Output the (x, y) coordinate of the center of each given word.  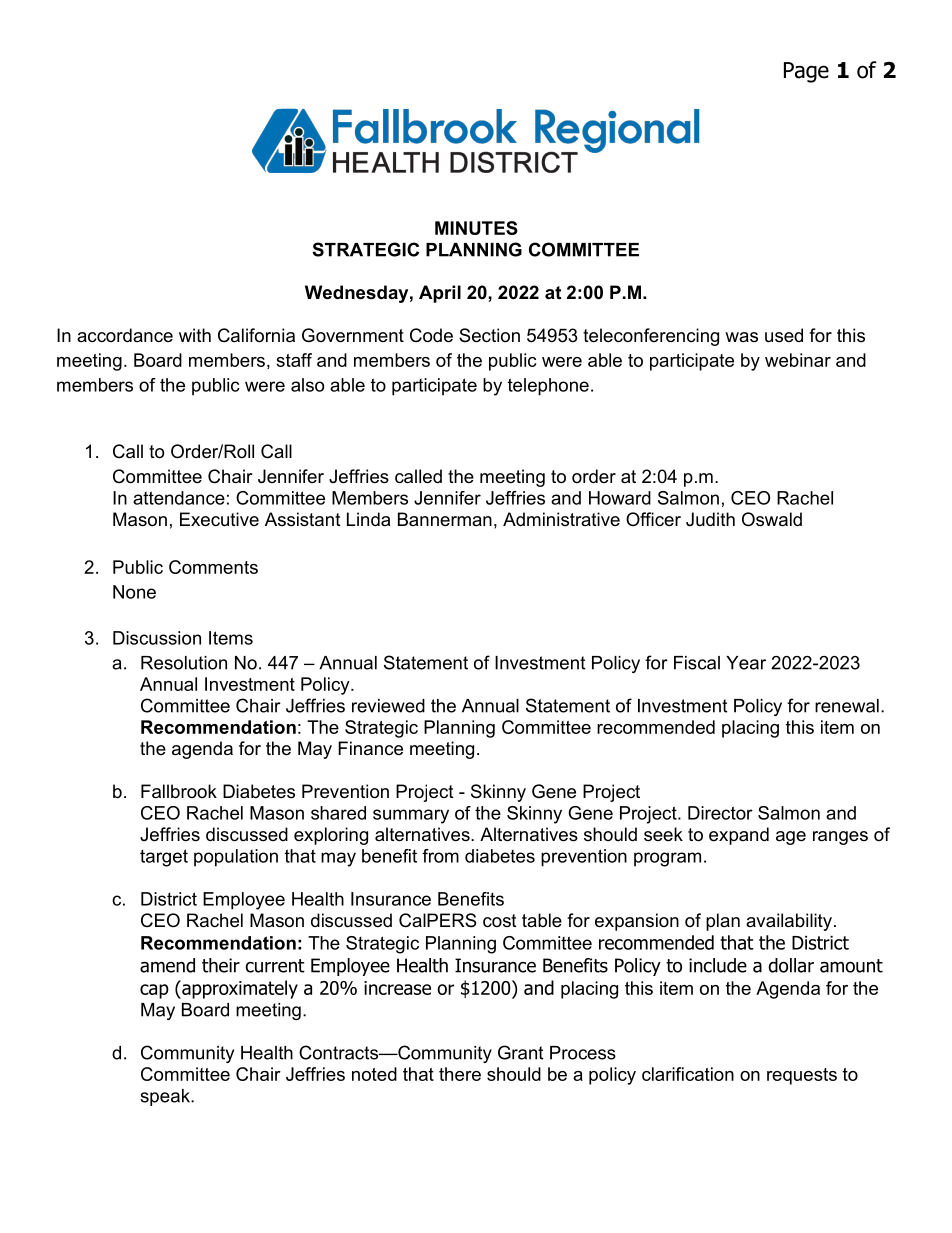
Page (806, 72)
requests (802, 1076)
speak (166, 1097)
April (440, 294)
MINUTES (476, 228)
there (460, 1074)
